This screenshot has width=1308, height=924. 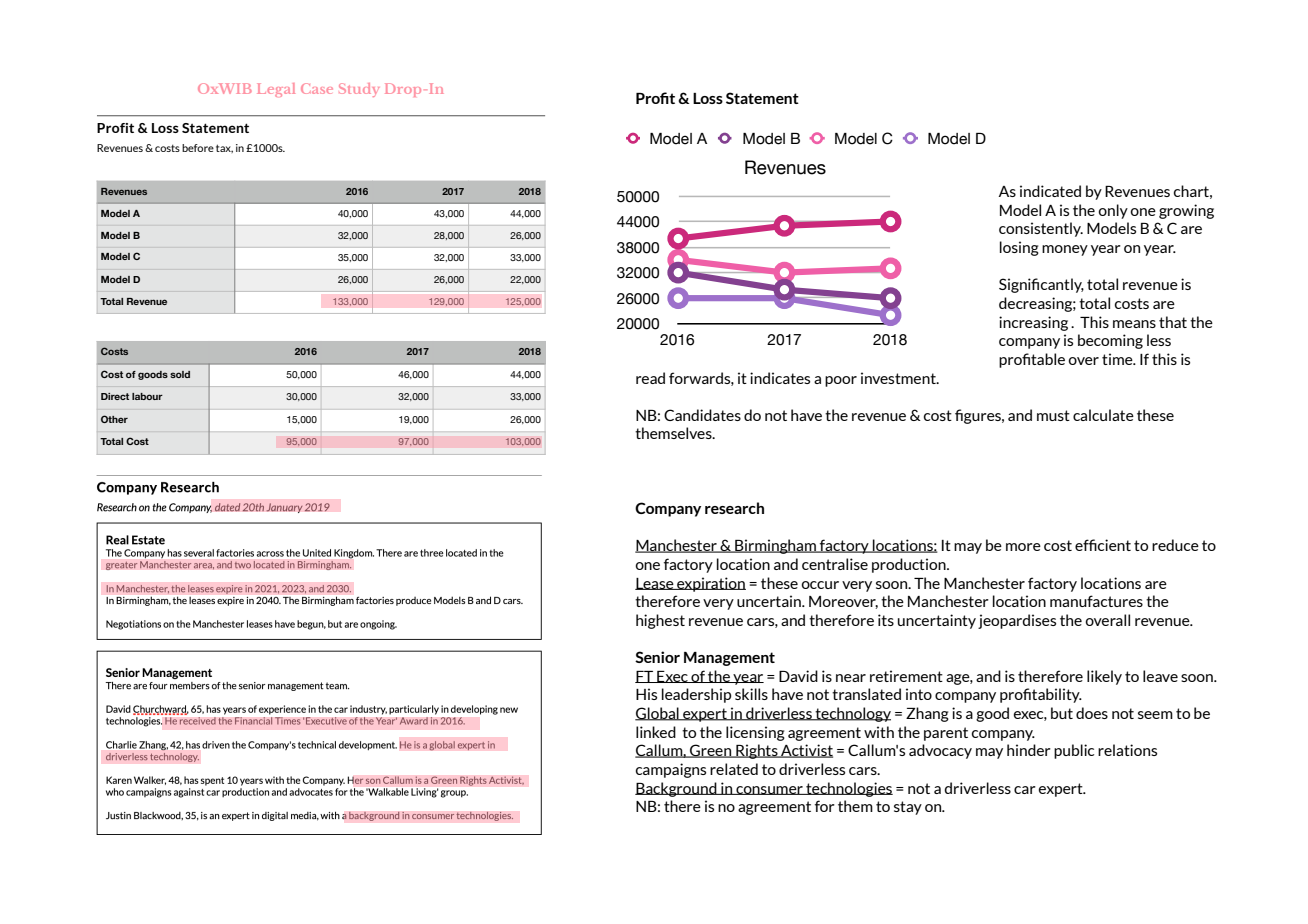 I want to click on efficient, so click(x=1103, y=545).
